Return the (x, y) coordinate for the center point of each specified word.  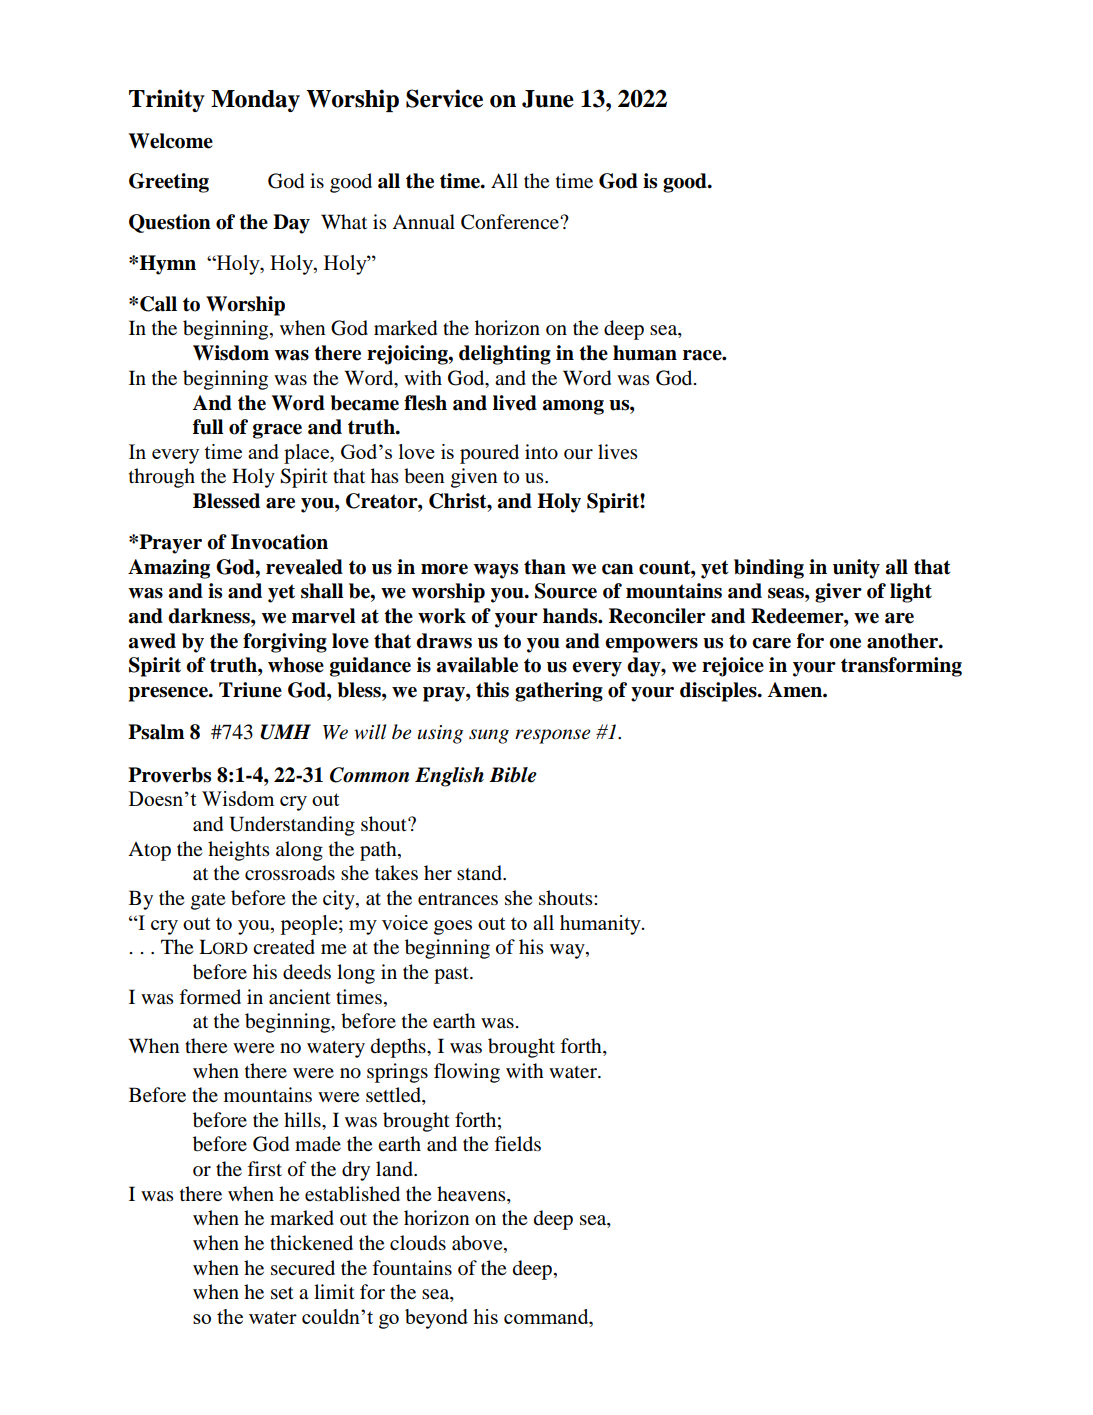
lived (515, 403)
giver (838, 593)
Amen (795, 690)
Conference (511, 222)
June (548, 99)
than (545, 567)
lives (618, 451)
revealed (304, 567)
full (208, 427)
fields (517, 1144)
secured (303, 1268)
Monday (255, 101)
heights (239, 851)
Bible (513, 775)
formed (210, 997)
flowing (467, 1073)
